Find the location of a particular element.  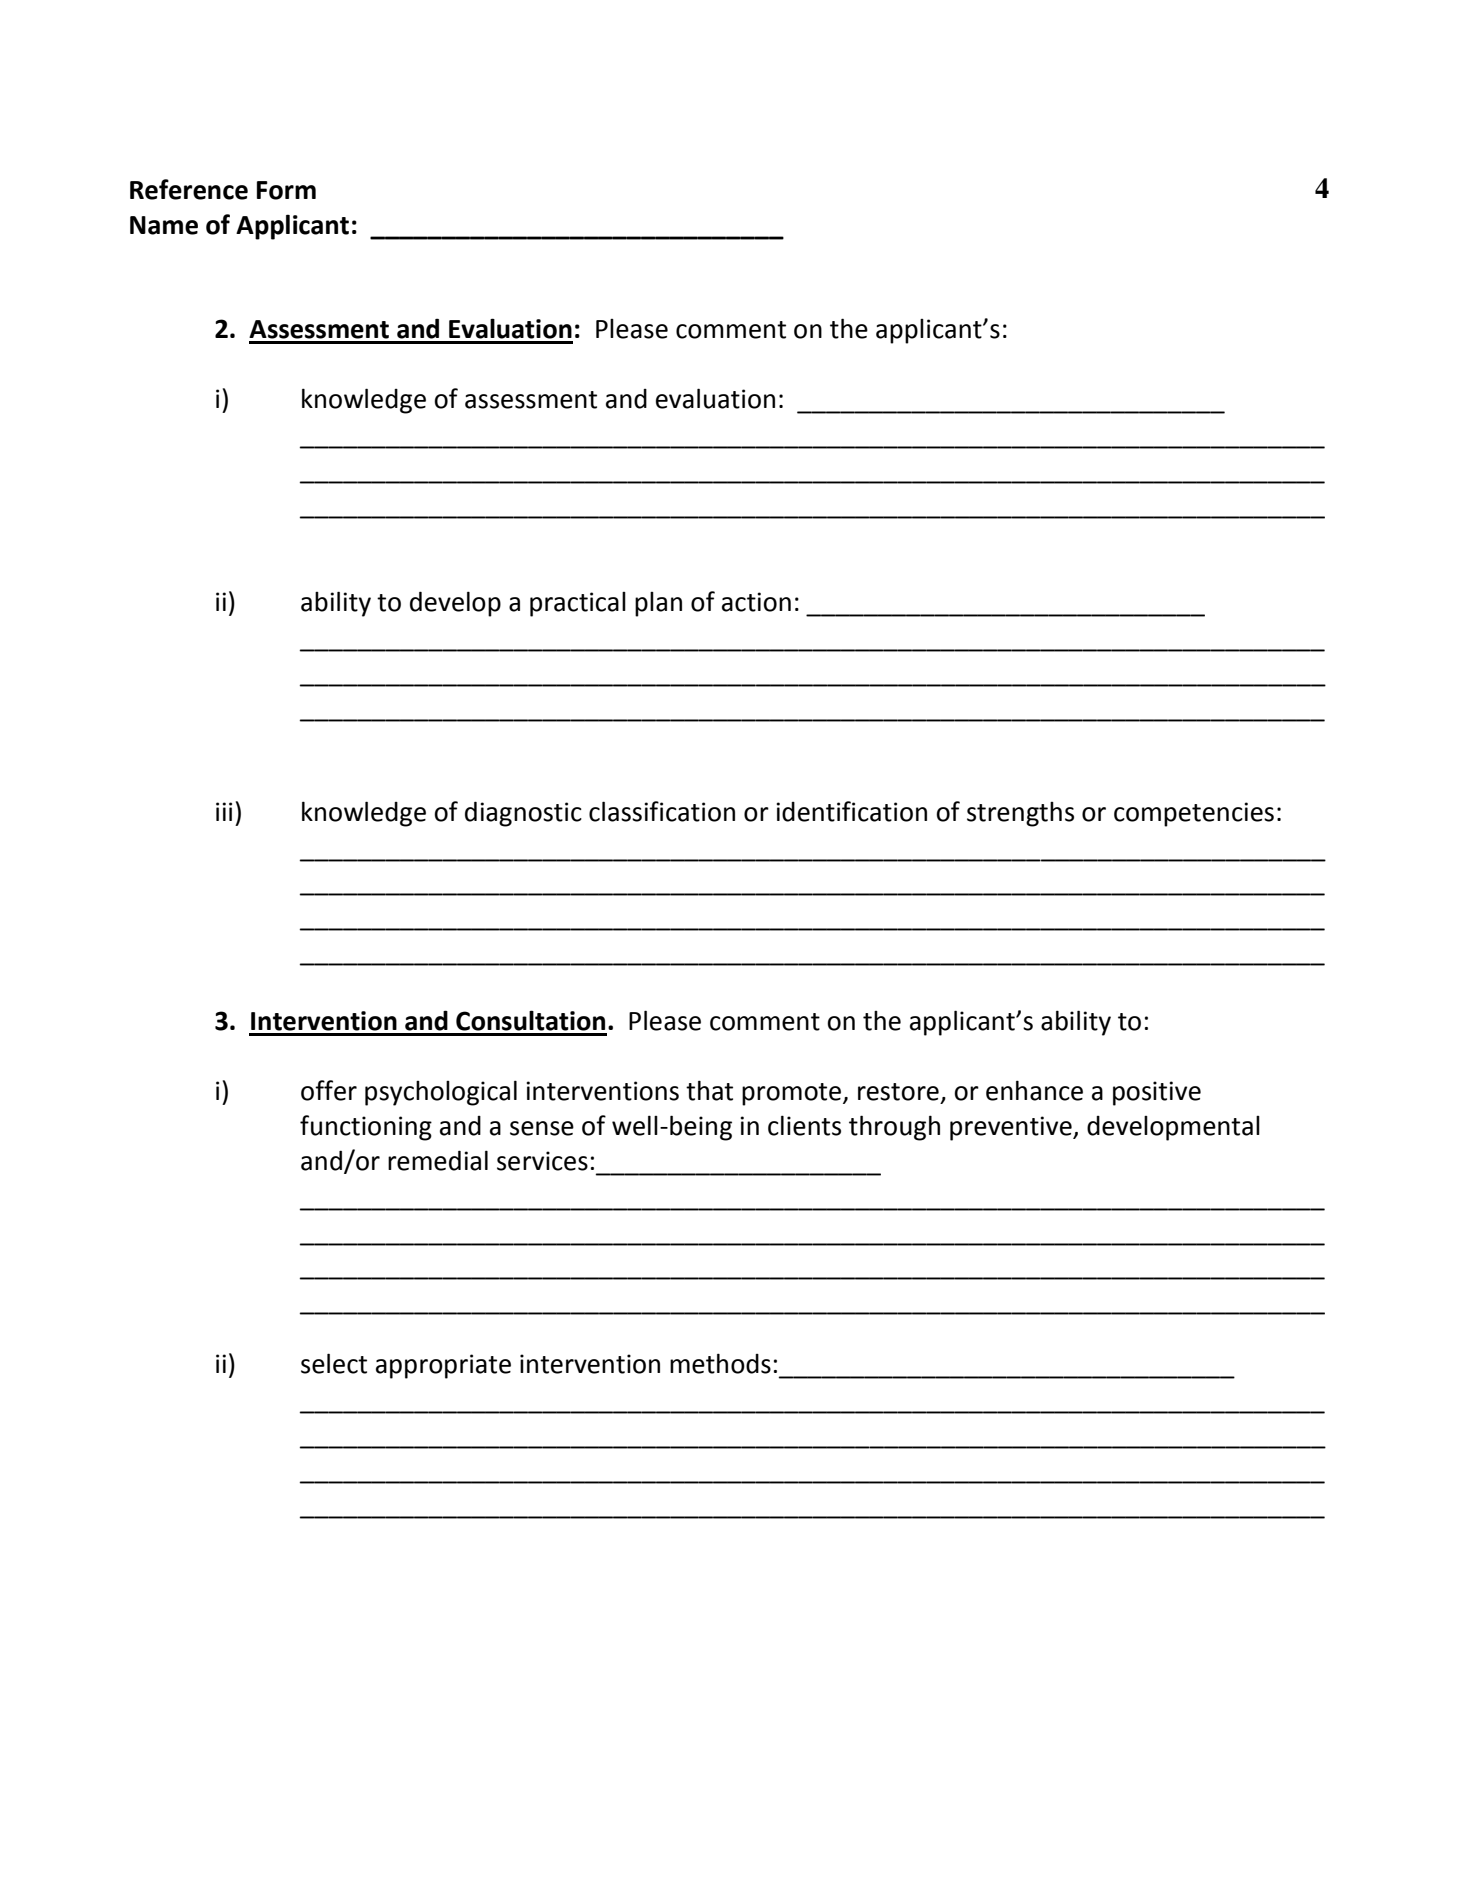

Form is located at coordinates (286, 190).
